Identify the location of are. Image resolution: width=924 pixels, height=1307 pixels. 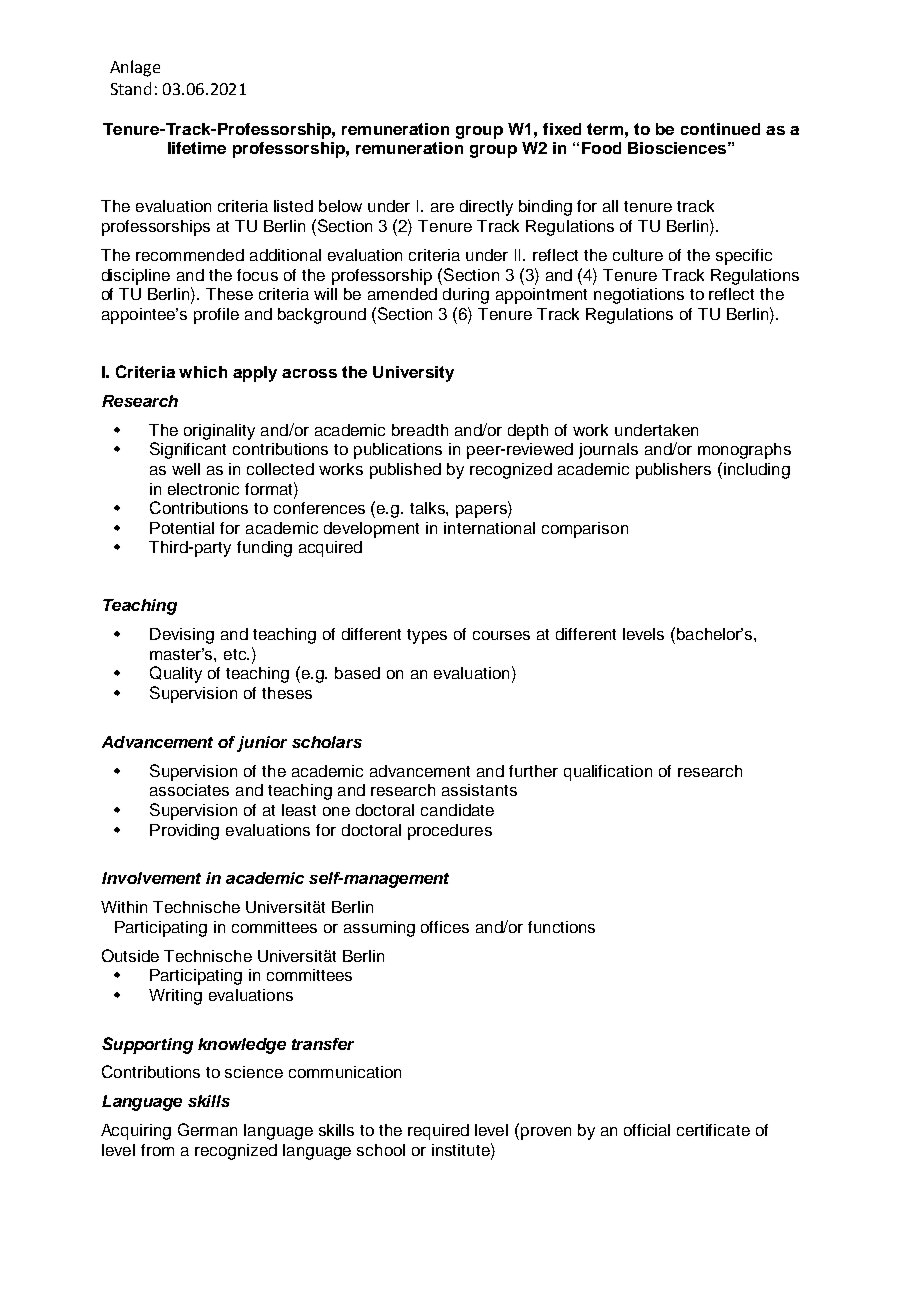
(442, 207).
